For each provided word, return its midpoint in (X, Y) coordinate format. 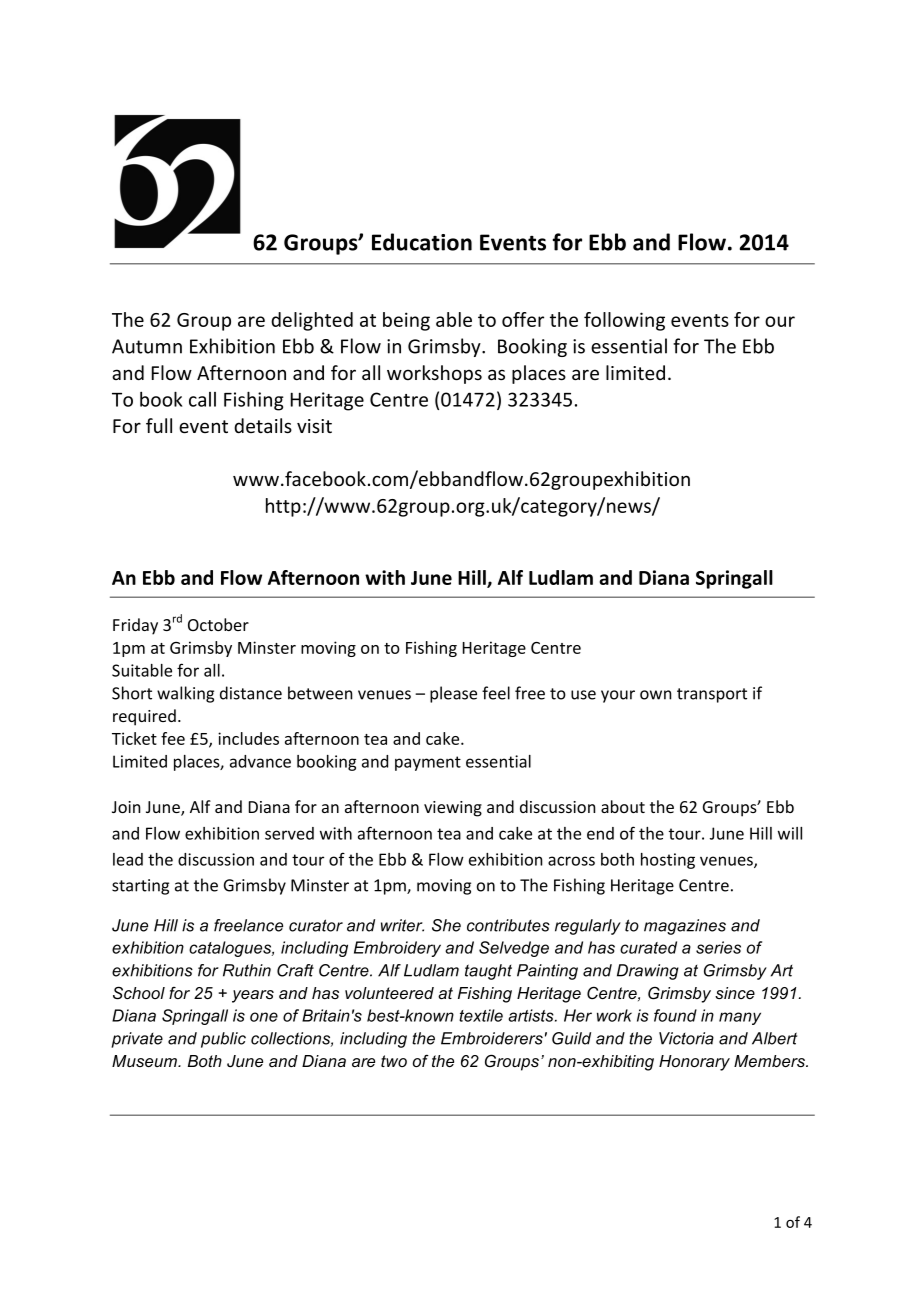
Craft (295, 970)
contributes (508, 925)
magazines (685, 927)
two (394, 1061)
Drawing (648, 972)
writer (402, 925)
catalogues (231, 949)
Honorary (694, 1063)
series (718, 947)
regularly (588, 927)
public (223, 1040)
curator (316, 925)
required (144, 717)
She (446, 925)
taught (488, 972)
